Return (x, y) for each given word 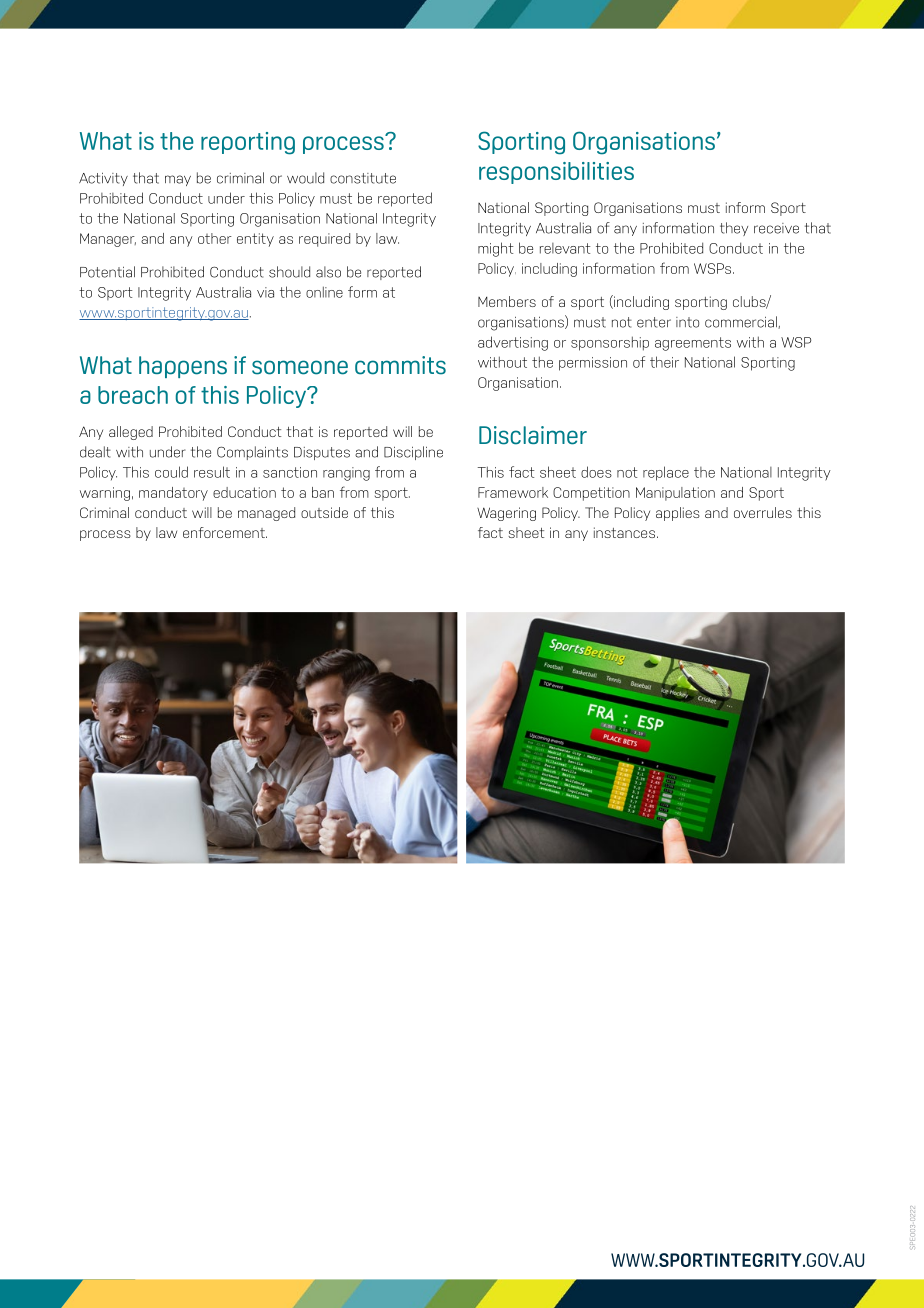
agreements (693, 344)
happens (183, 367)
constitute (363, 178)
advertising (513, 343)
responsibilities (556, 173)
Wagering (506, 514)
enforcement (225, 532)
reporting (248, 143)
